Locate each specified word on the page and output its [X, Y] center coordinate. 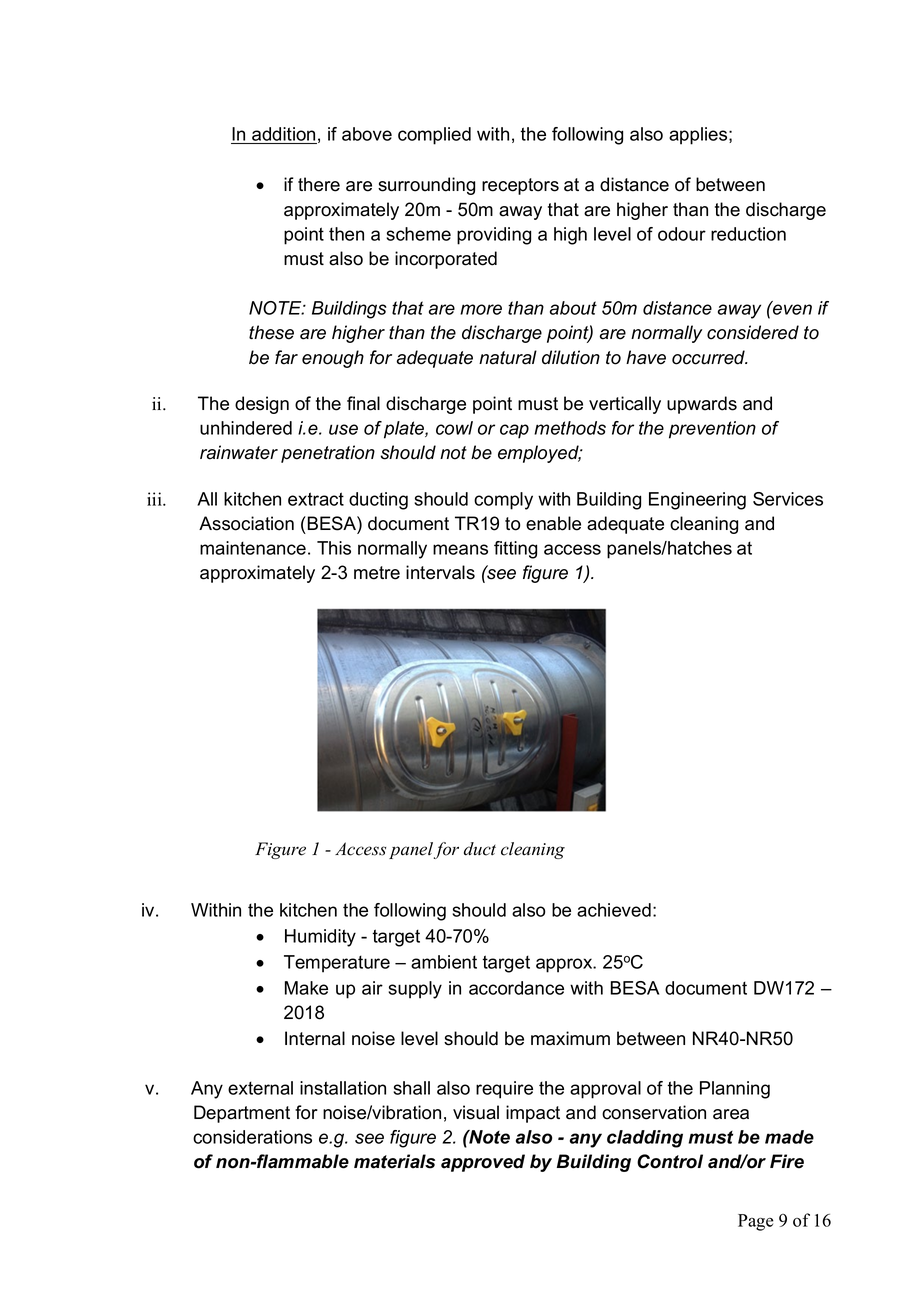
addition [283, 135]
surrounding [426, 186]
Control [670, 1161]
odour [682, 234]
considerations [252, 1137]
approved [483, 1163]
